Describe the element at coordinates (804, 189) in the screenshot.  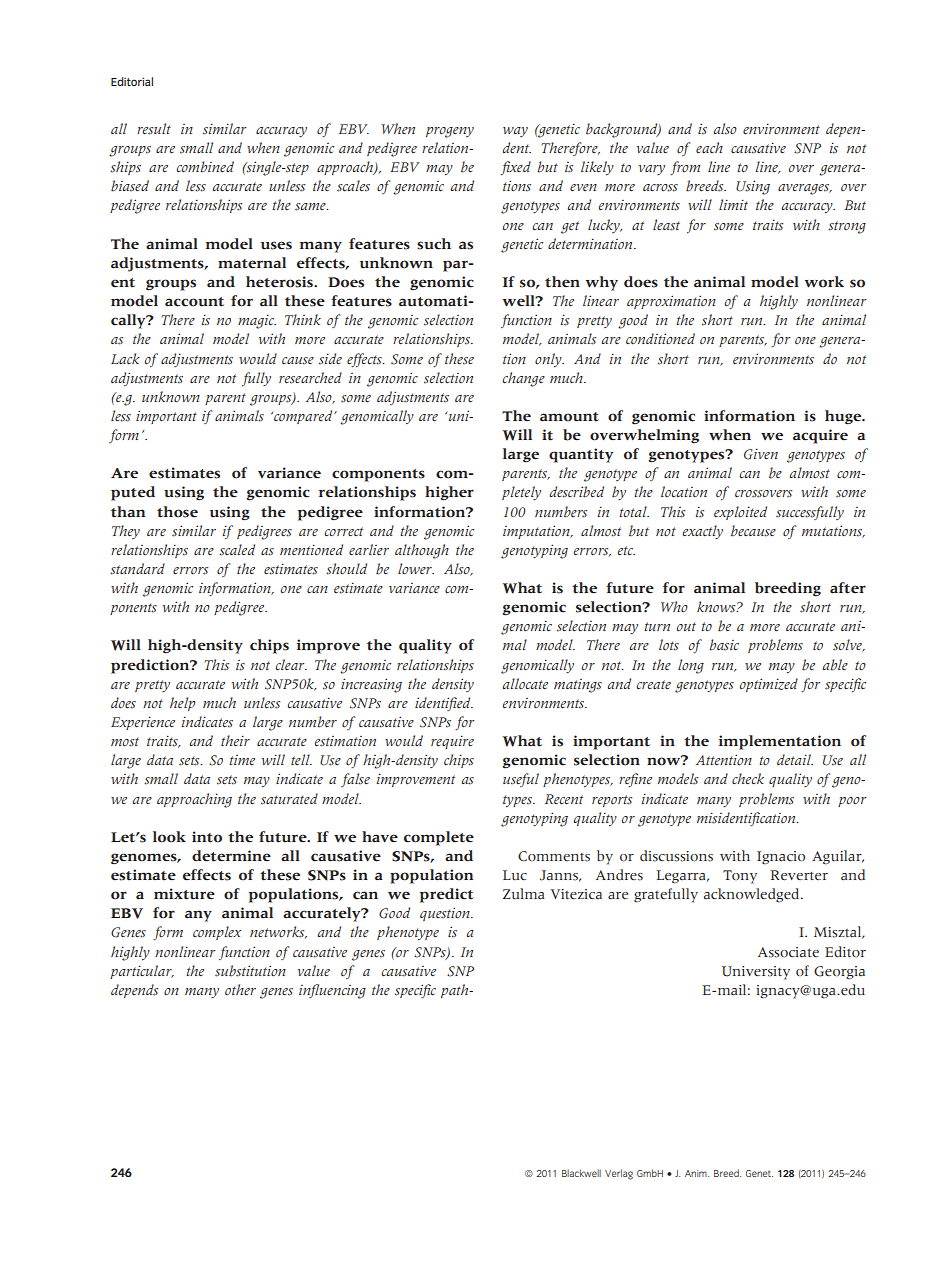
I see `averages` at that location.
